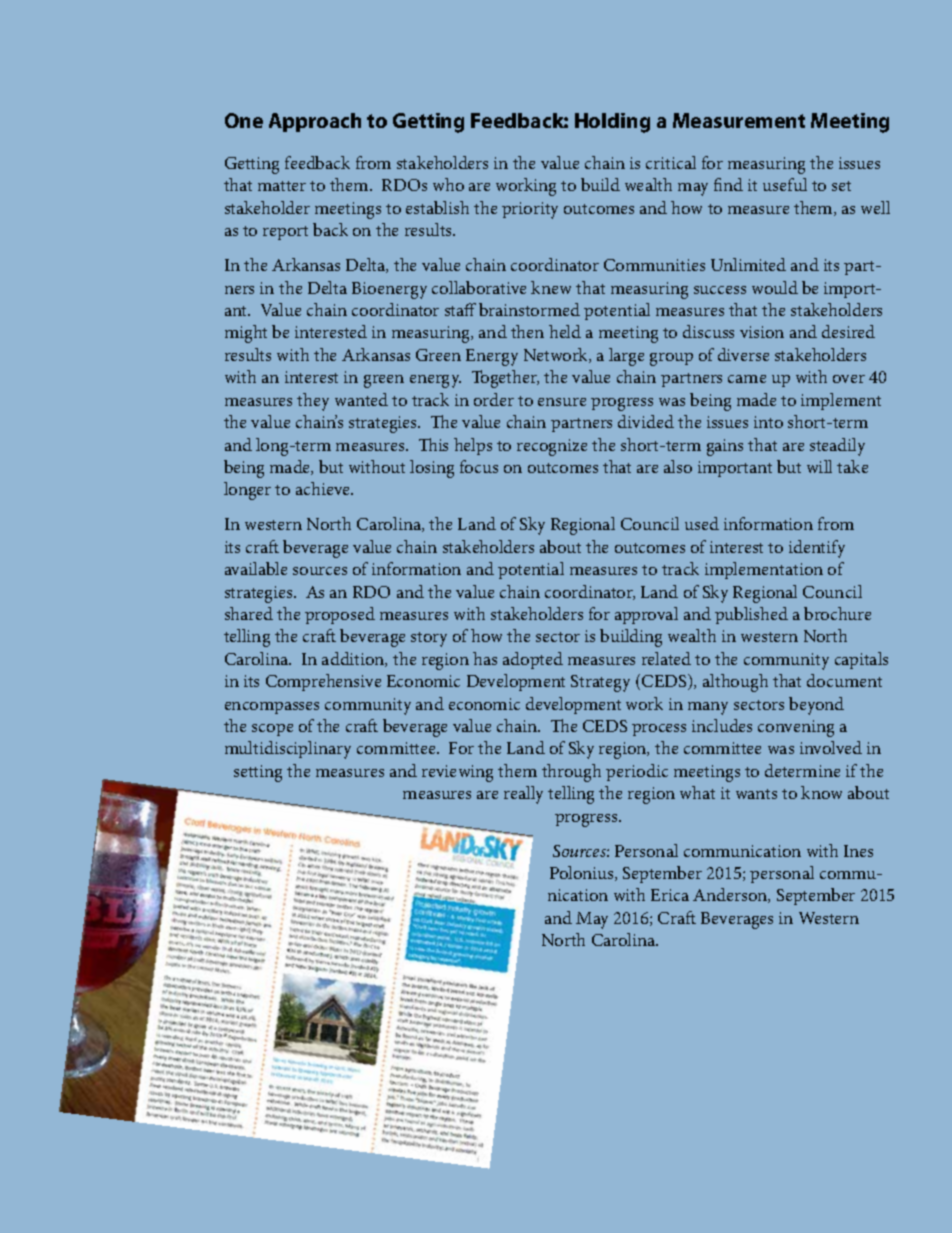 This screenshot has height=1233, width=952. Describe the element at coordinates (817, 549) in the screenshot. I see `identify` at that location.
